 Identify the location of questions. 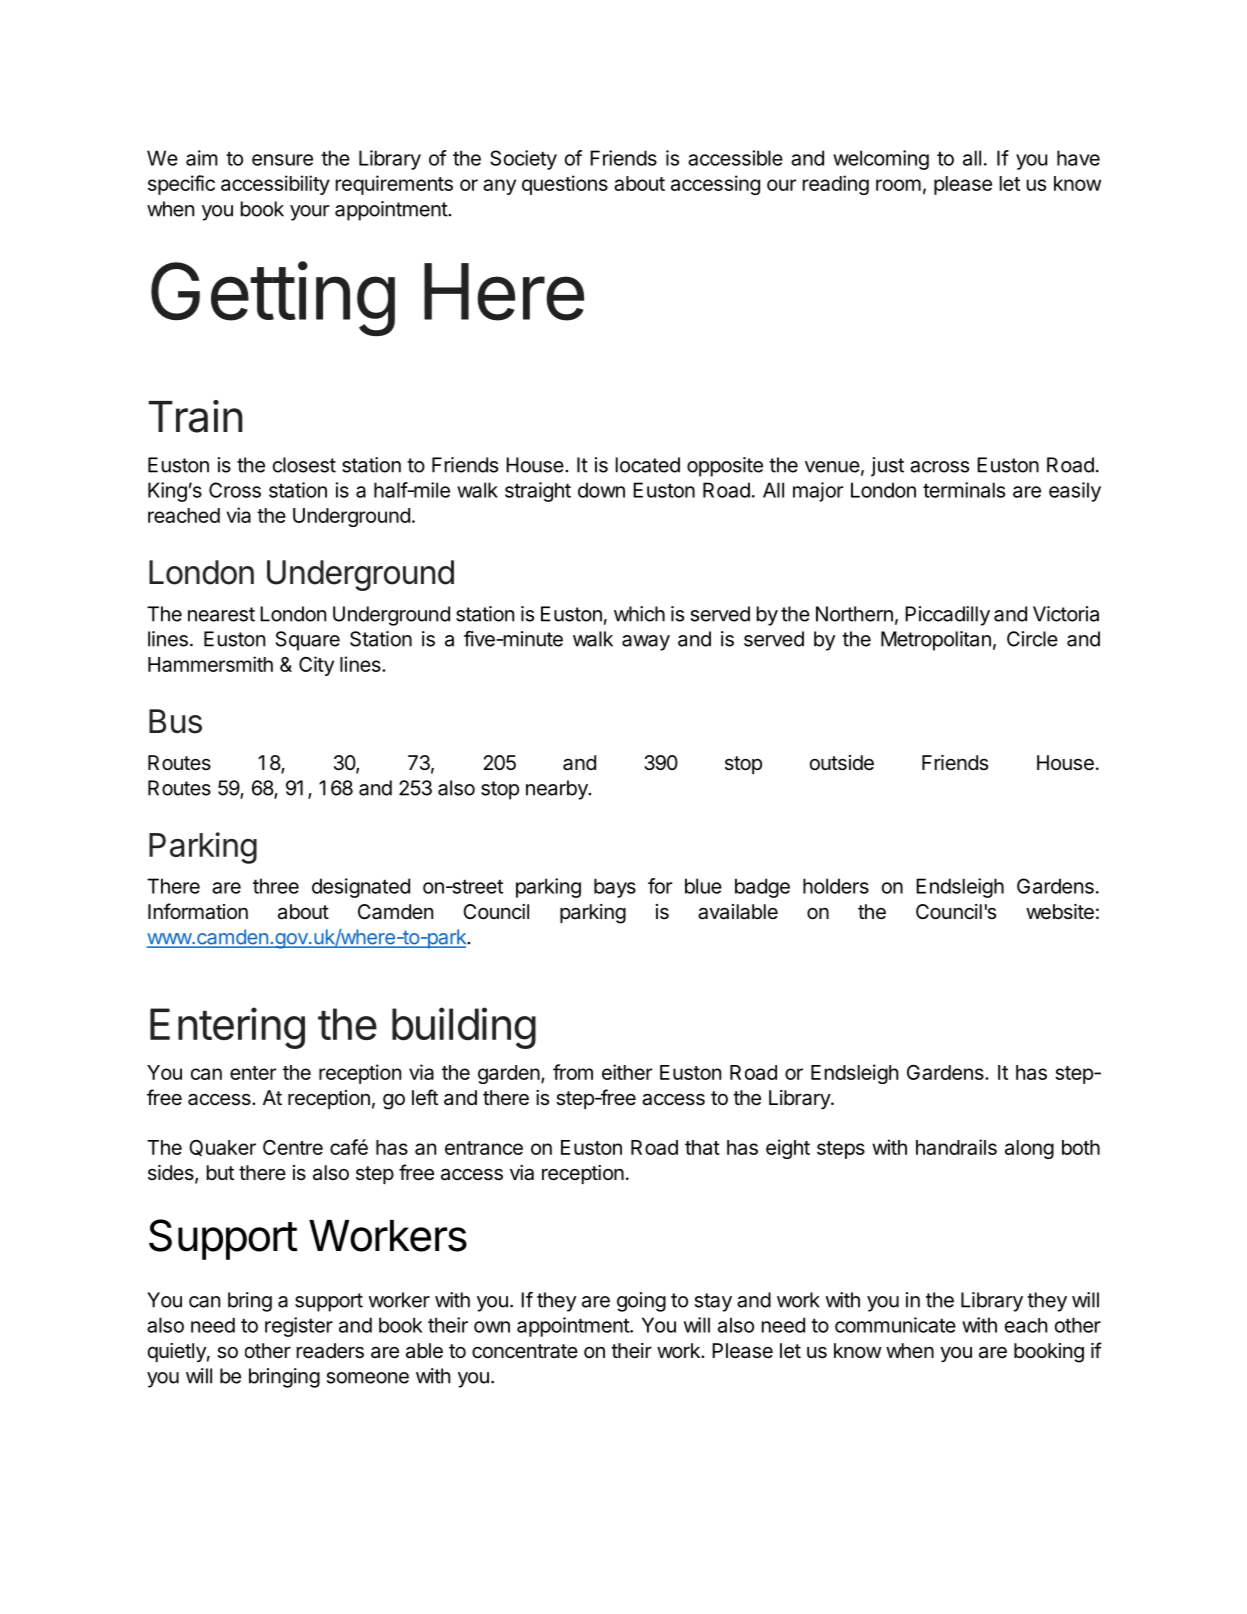
(565, 185).
